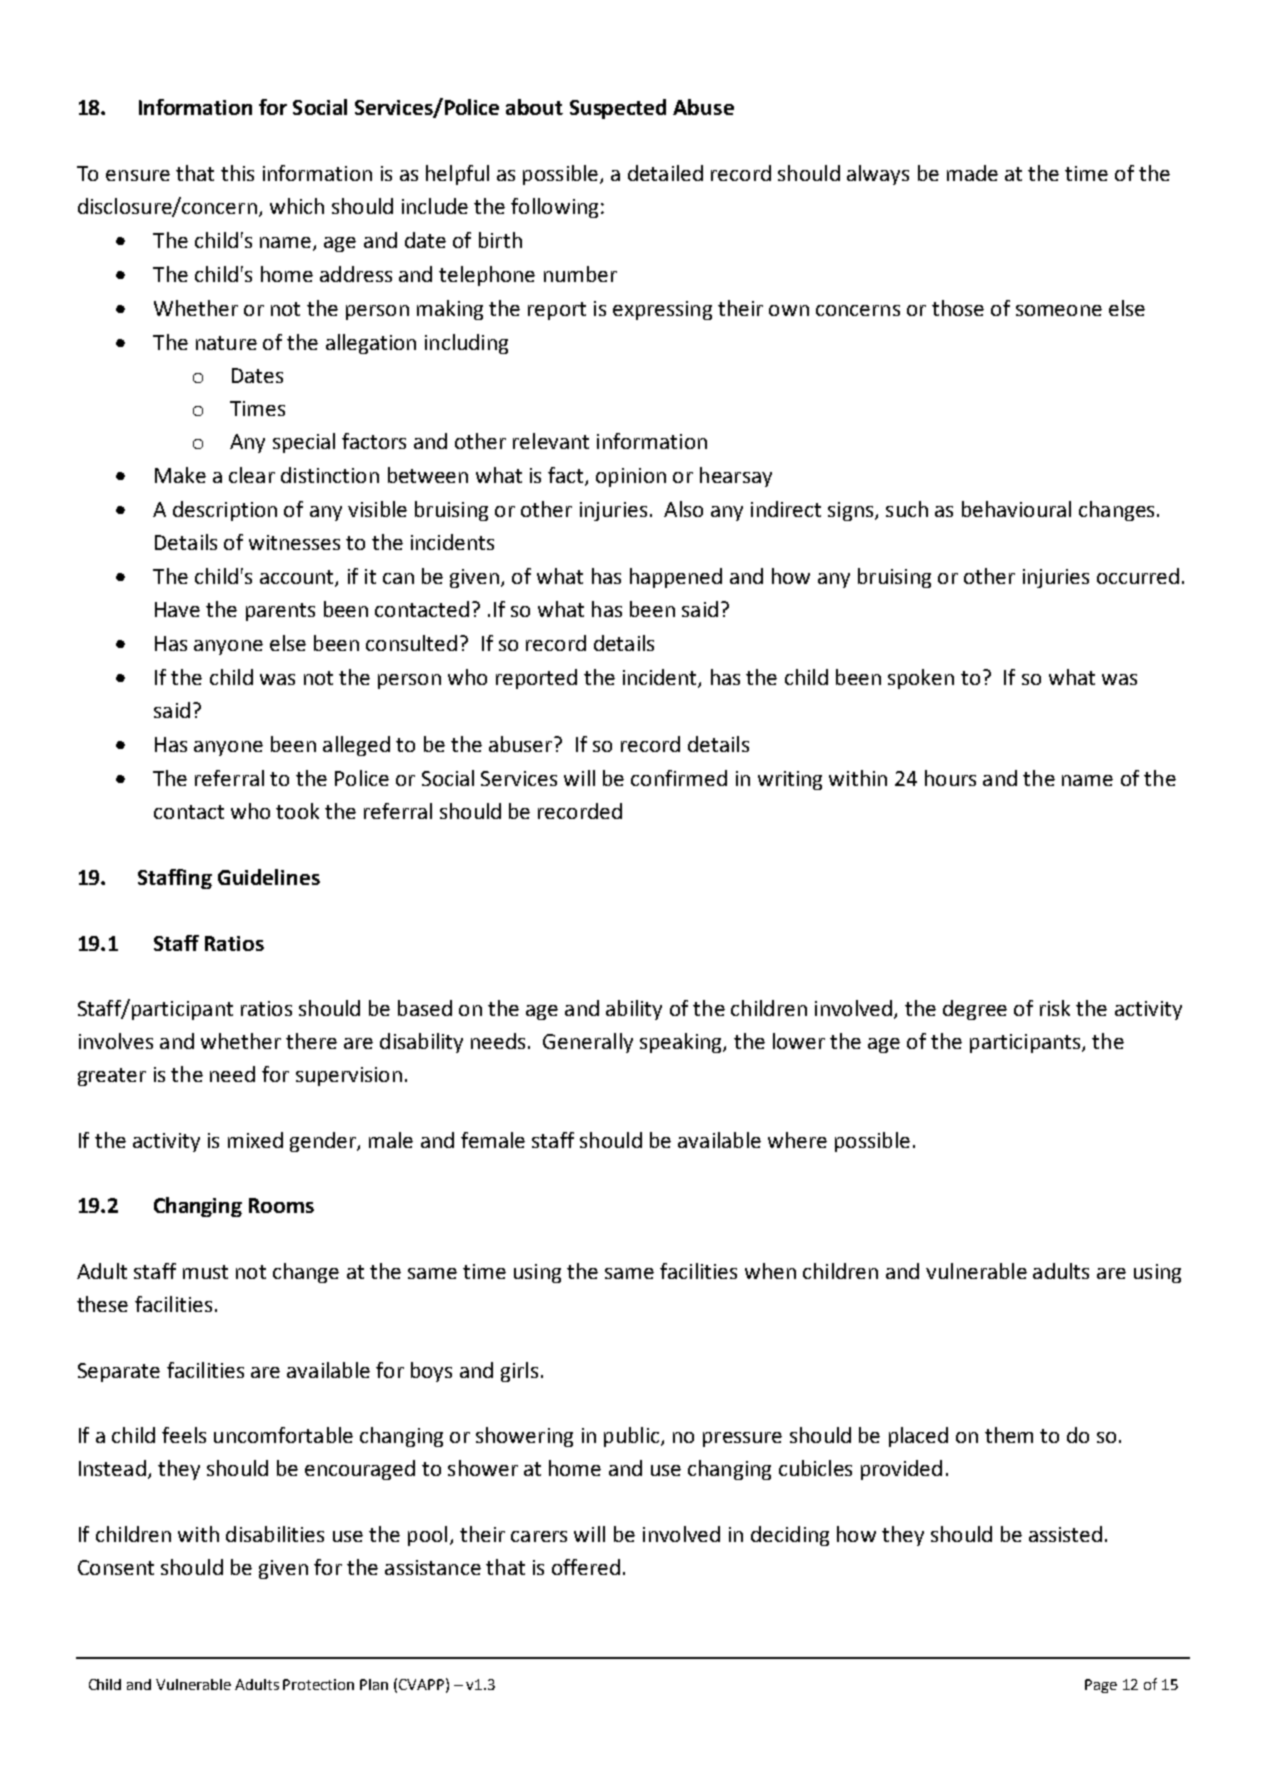  Describe the element at coordinates (676, 578) in the page. I see `happened` at that location.
